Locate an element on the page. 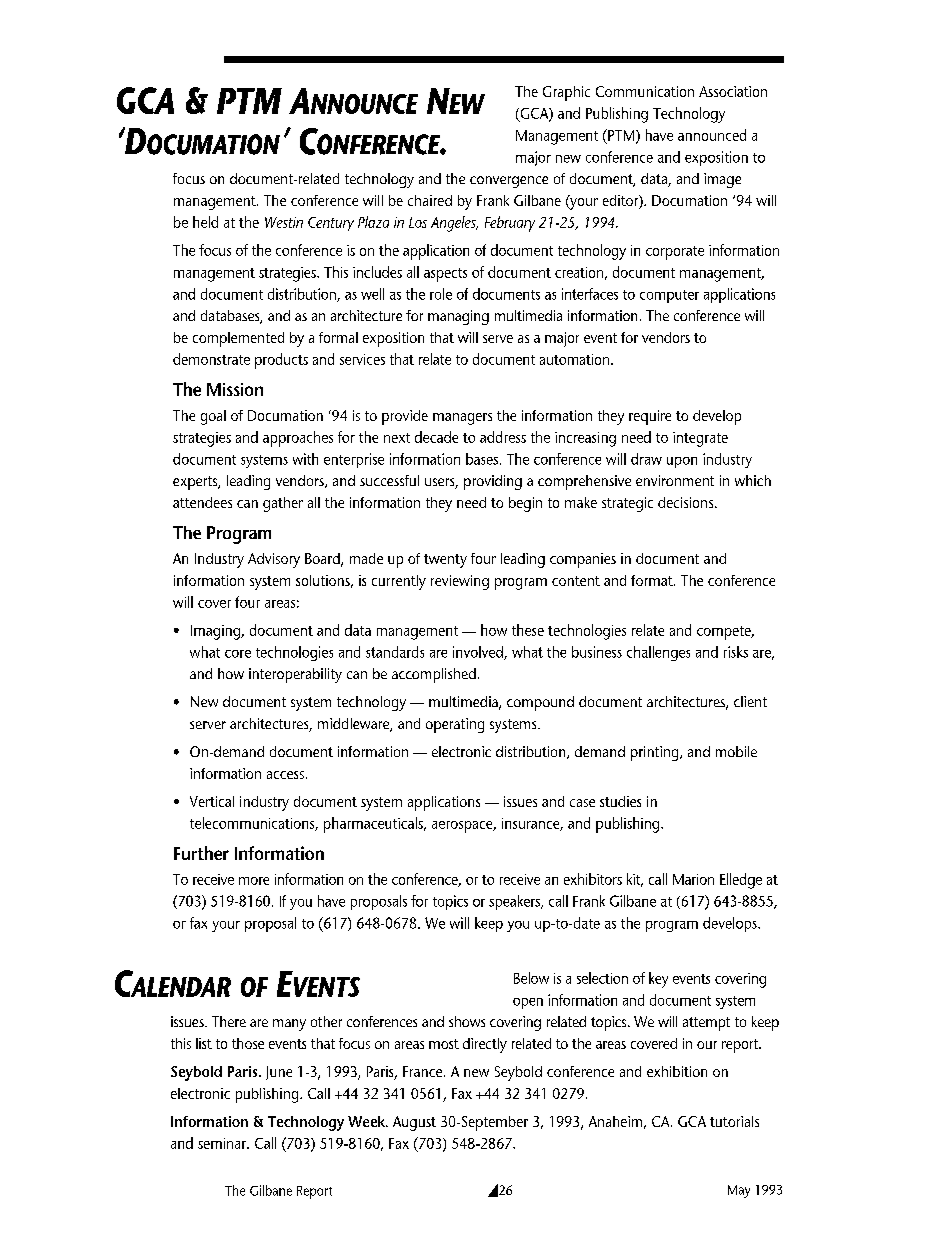 The width and height of the image is (952, 1233). Association is located at coordinates (733, 91).
